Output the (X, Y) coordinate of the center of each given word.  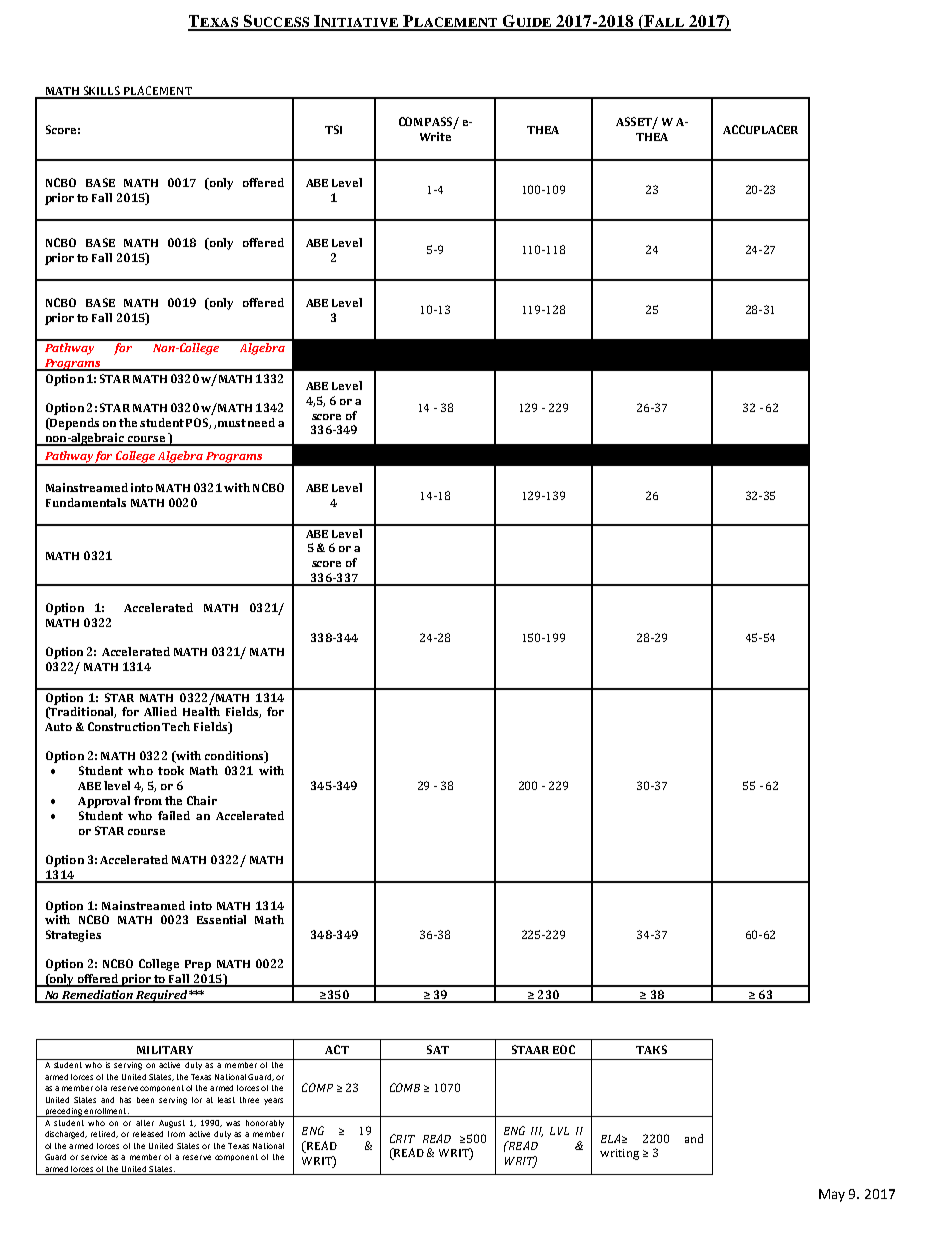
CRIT (402, 1138)
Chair (202, 800)
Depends (73, 424)
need (261, 422)
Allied (160, 711)
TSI (333, 129)
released (148, 1134)
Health (201, 711)
